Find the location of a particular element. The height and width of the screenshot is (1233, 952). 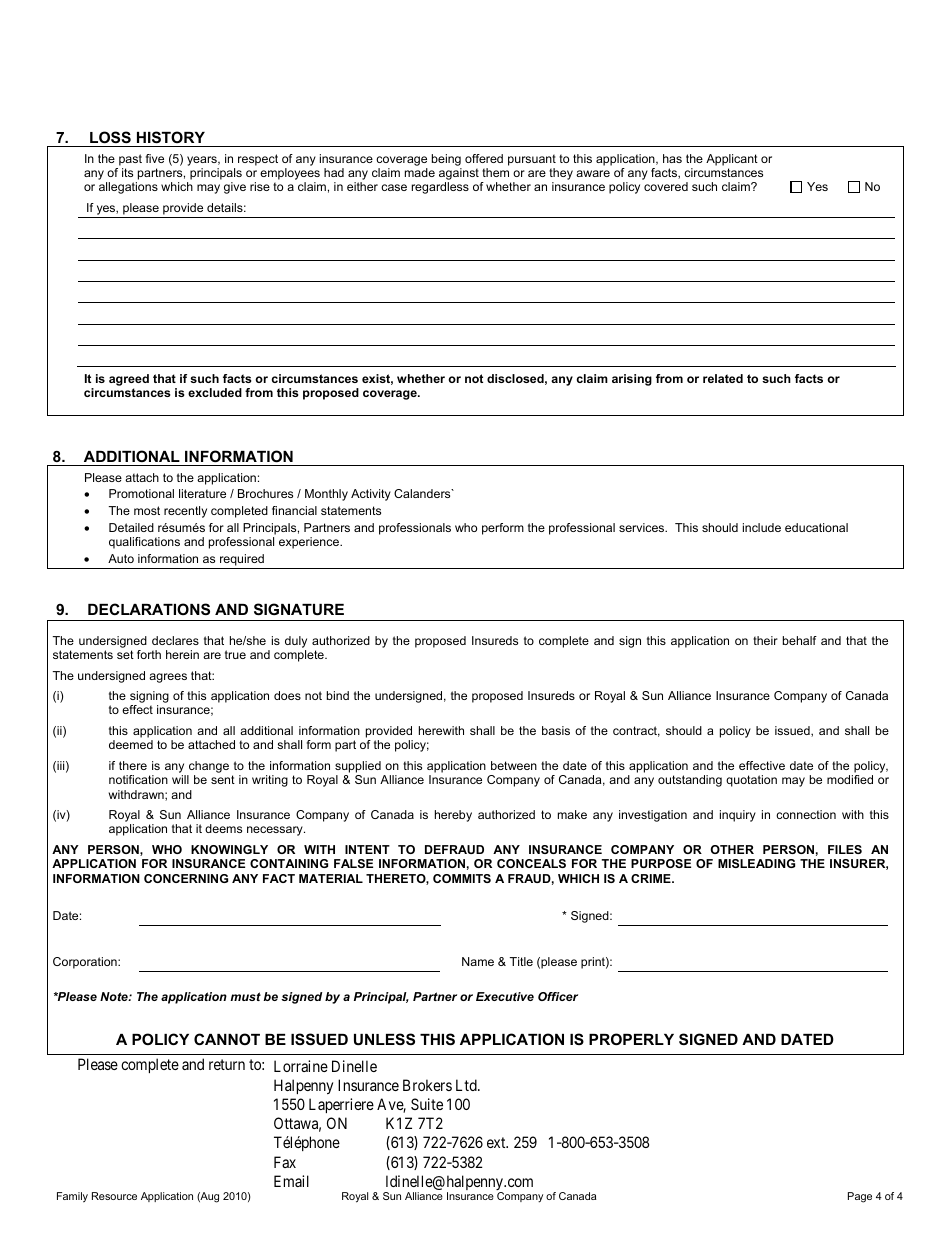

Page is located at coordinates (860, 1197).
